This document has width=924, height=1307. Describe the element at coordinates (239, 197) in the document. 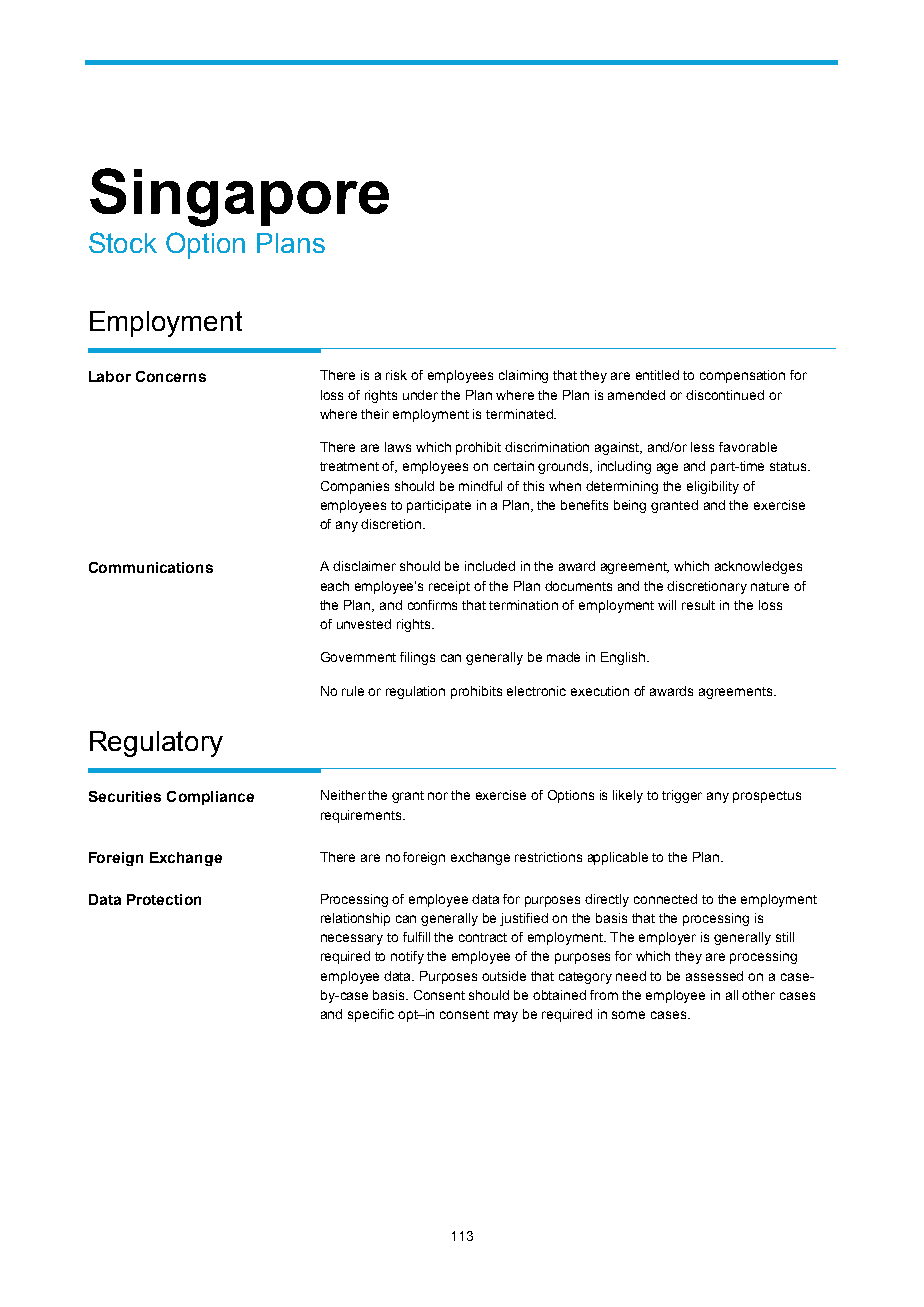

I see `Singapore` at that location.
